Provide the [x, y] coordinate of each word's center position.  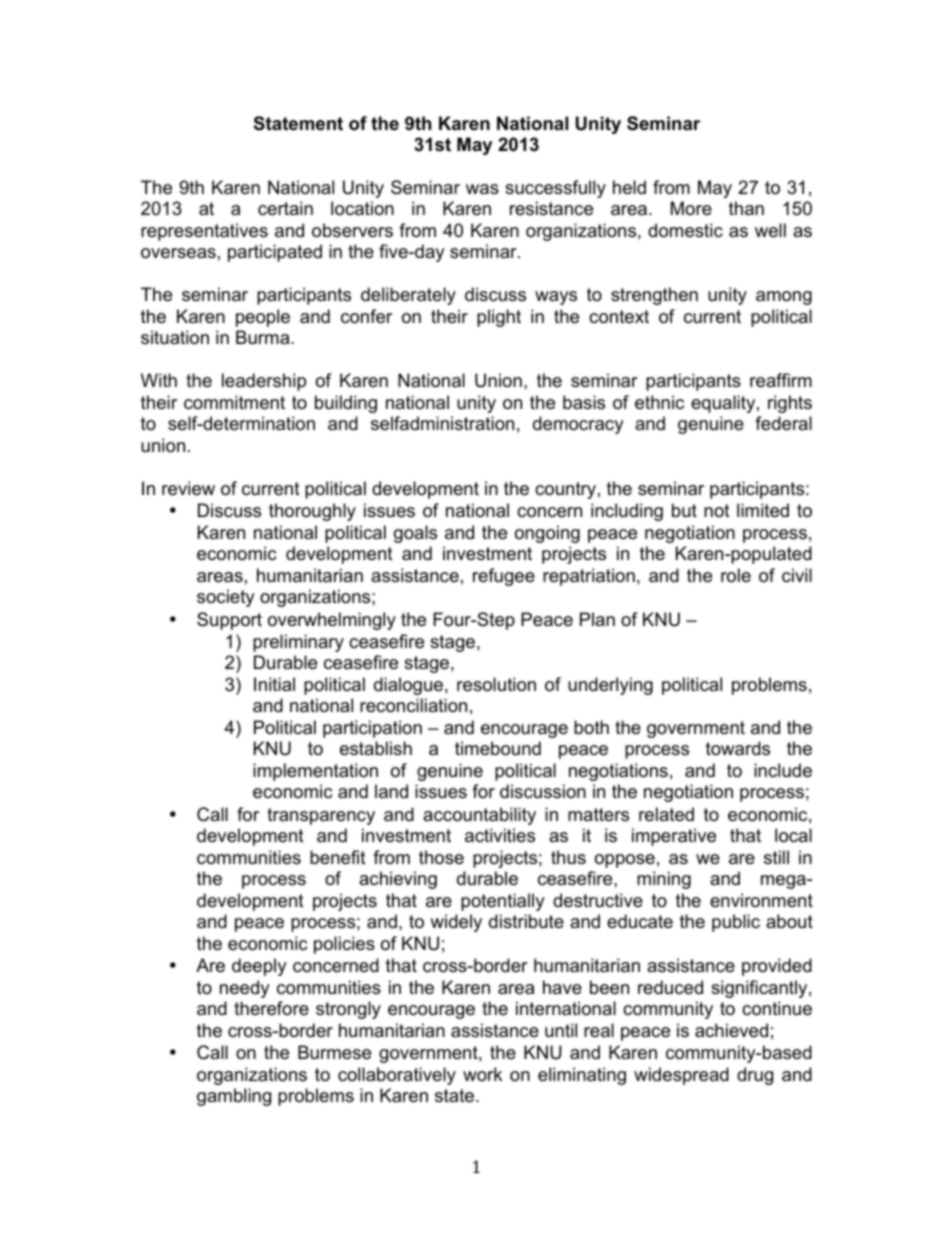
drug [755, 1076]
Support [229, 621]
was [482, 189]
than [746, 208]
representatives [204, 232]
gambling [234, 1097]
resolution [496, 684]
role [736, 575]
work [482, 1074]
